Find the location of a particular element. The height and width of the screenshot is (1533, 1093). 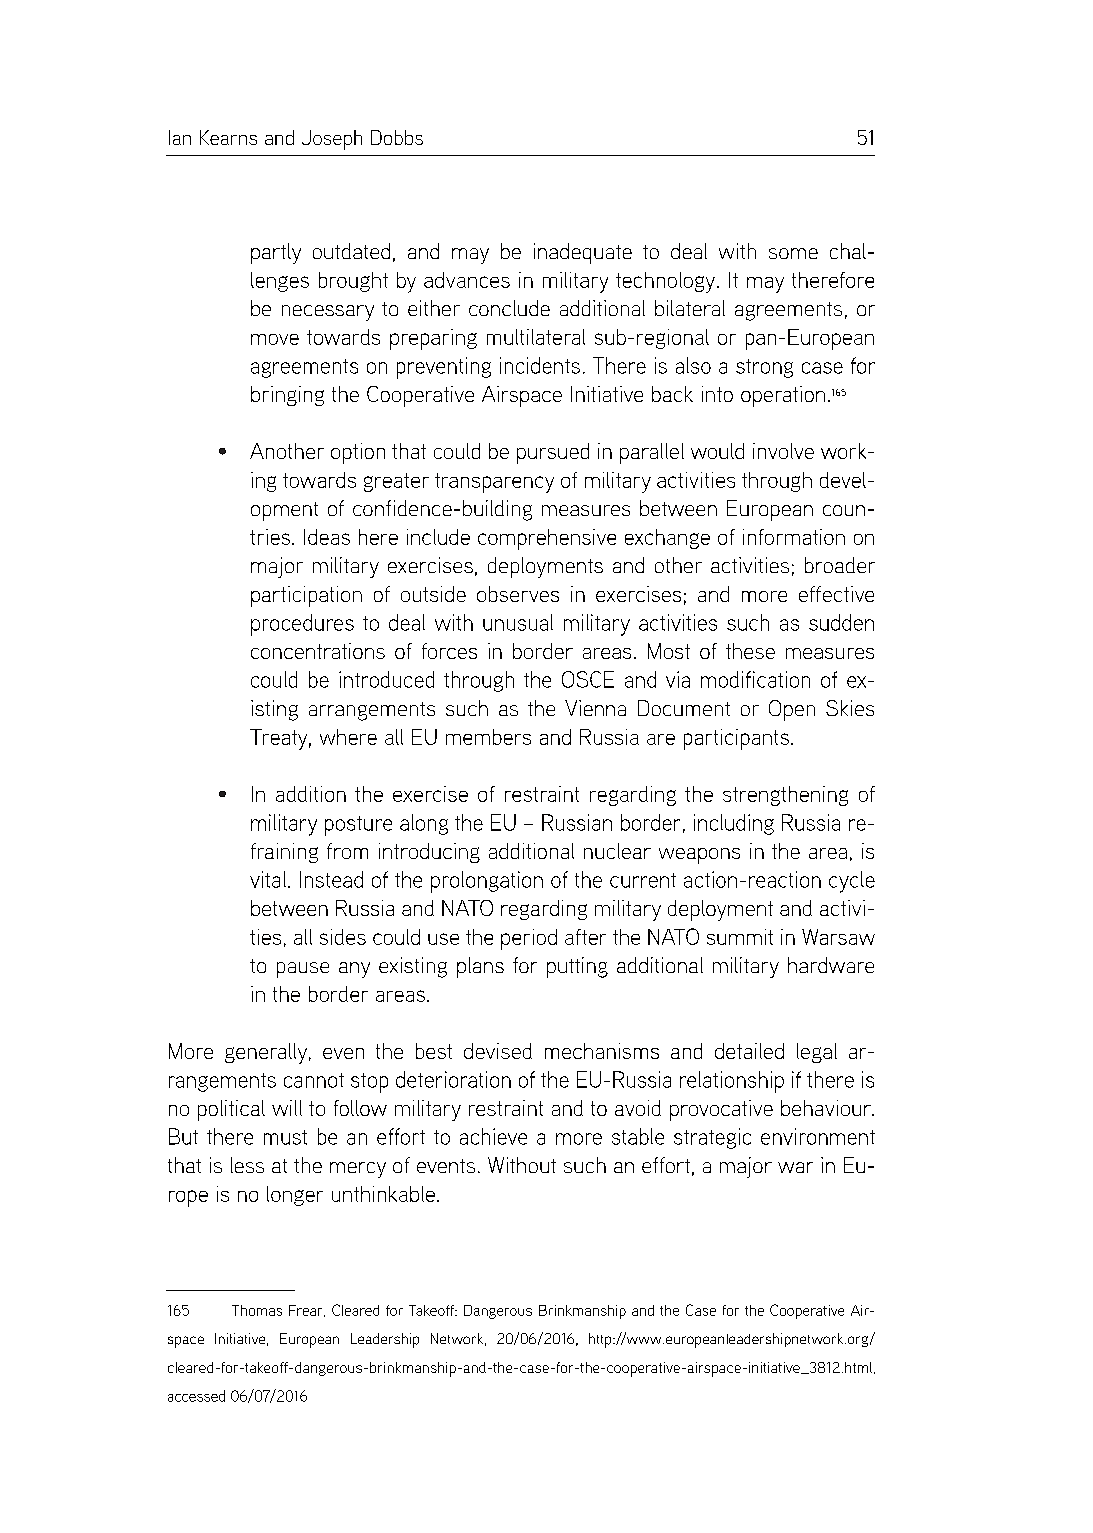

devised is located at coordinates (498, 1051).
